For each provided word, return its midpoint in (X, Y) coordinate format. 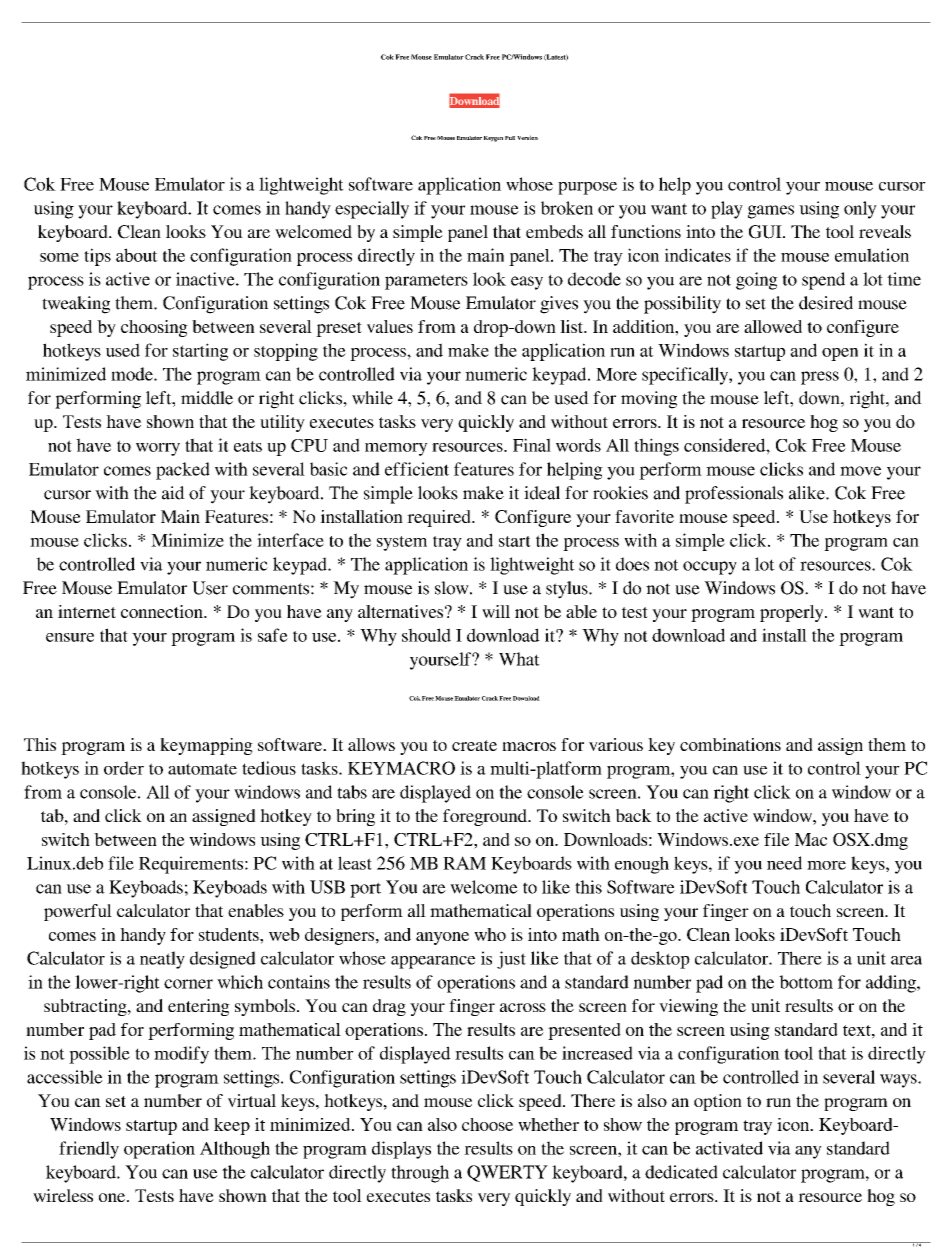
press (820, 378)
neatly (162, 960)
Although (235, 1150)
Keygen (493, 139)
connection (163, 611)
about (137, 255)
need (784, 863)
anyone (442, 938)
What (519, 659)
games (771, 212)
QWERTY (507, 1173)
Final (532, 445)
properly (793, 613)
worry (158, 449)
